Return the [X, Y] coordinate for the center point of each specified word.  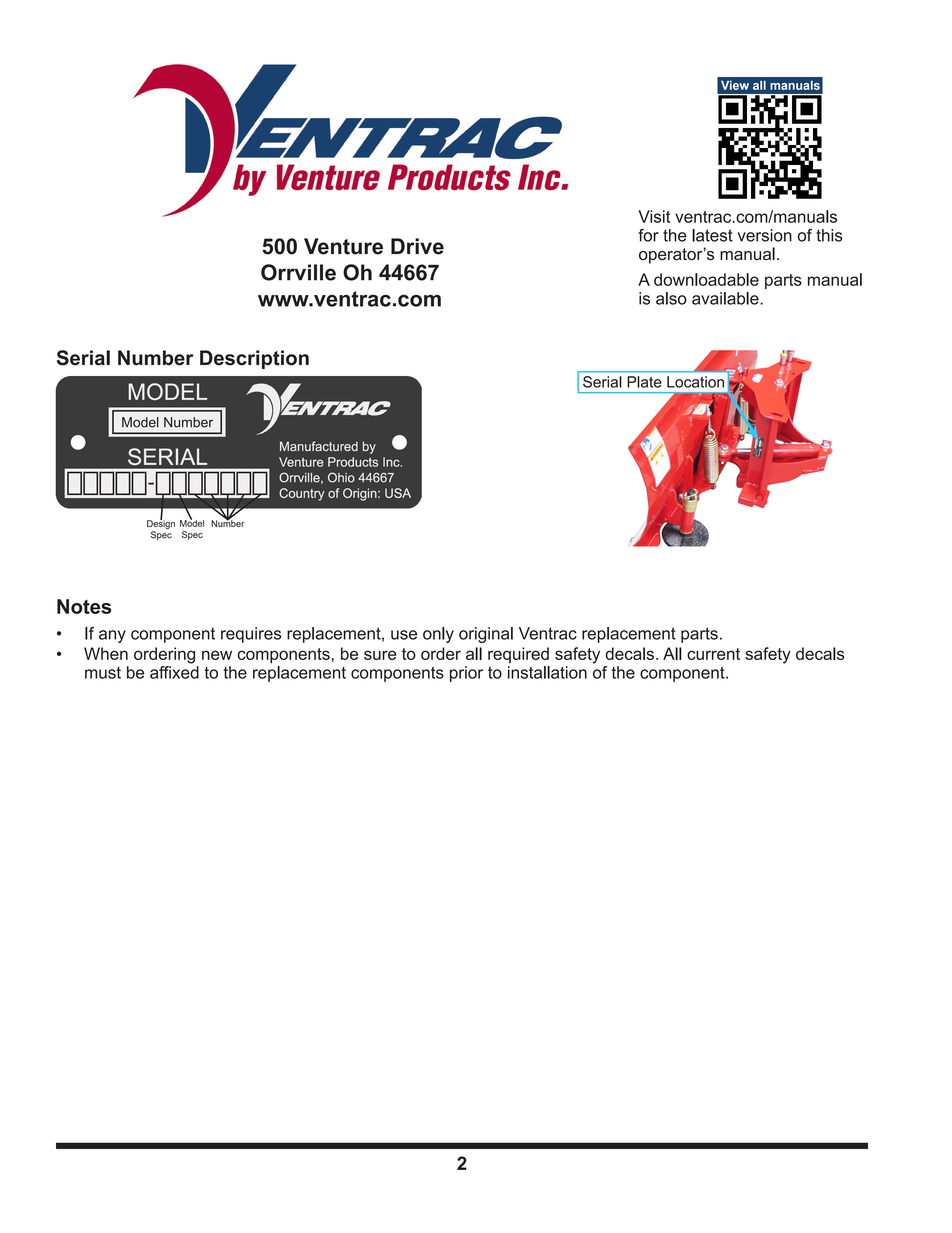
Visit [654, 216]
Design [161, 523]
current [713, 654]
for [648, 235]
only [438, 635]
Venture [343, 246]
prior [466, 674]
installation [547, 672]
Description [254, 359]
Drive [417, 246]
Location [695, 382]
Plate [644, 382]
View [735, 85]
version [765, 235]
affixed [174, 671]
